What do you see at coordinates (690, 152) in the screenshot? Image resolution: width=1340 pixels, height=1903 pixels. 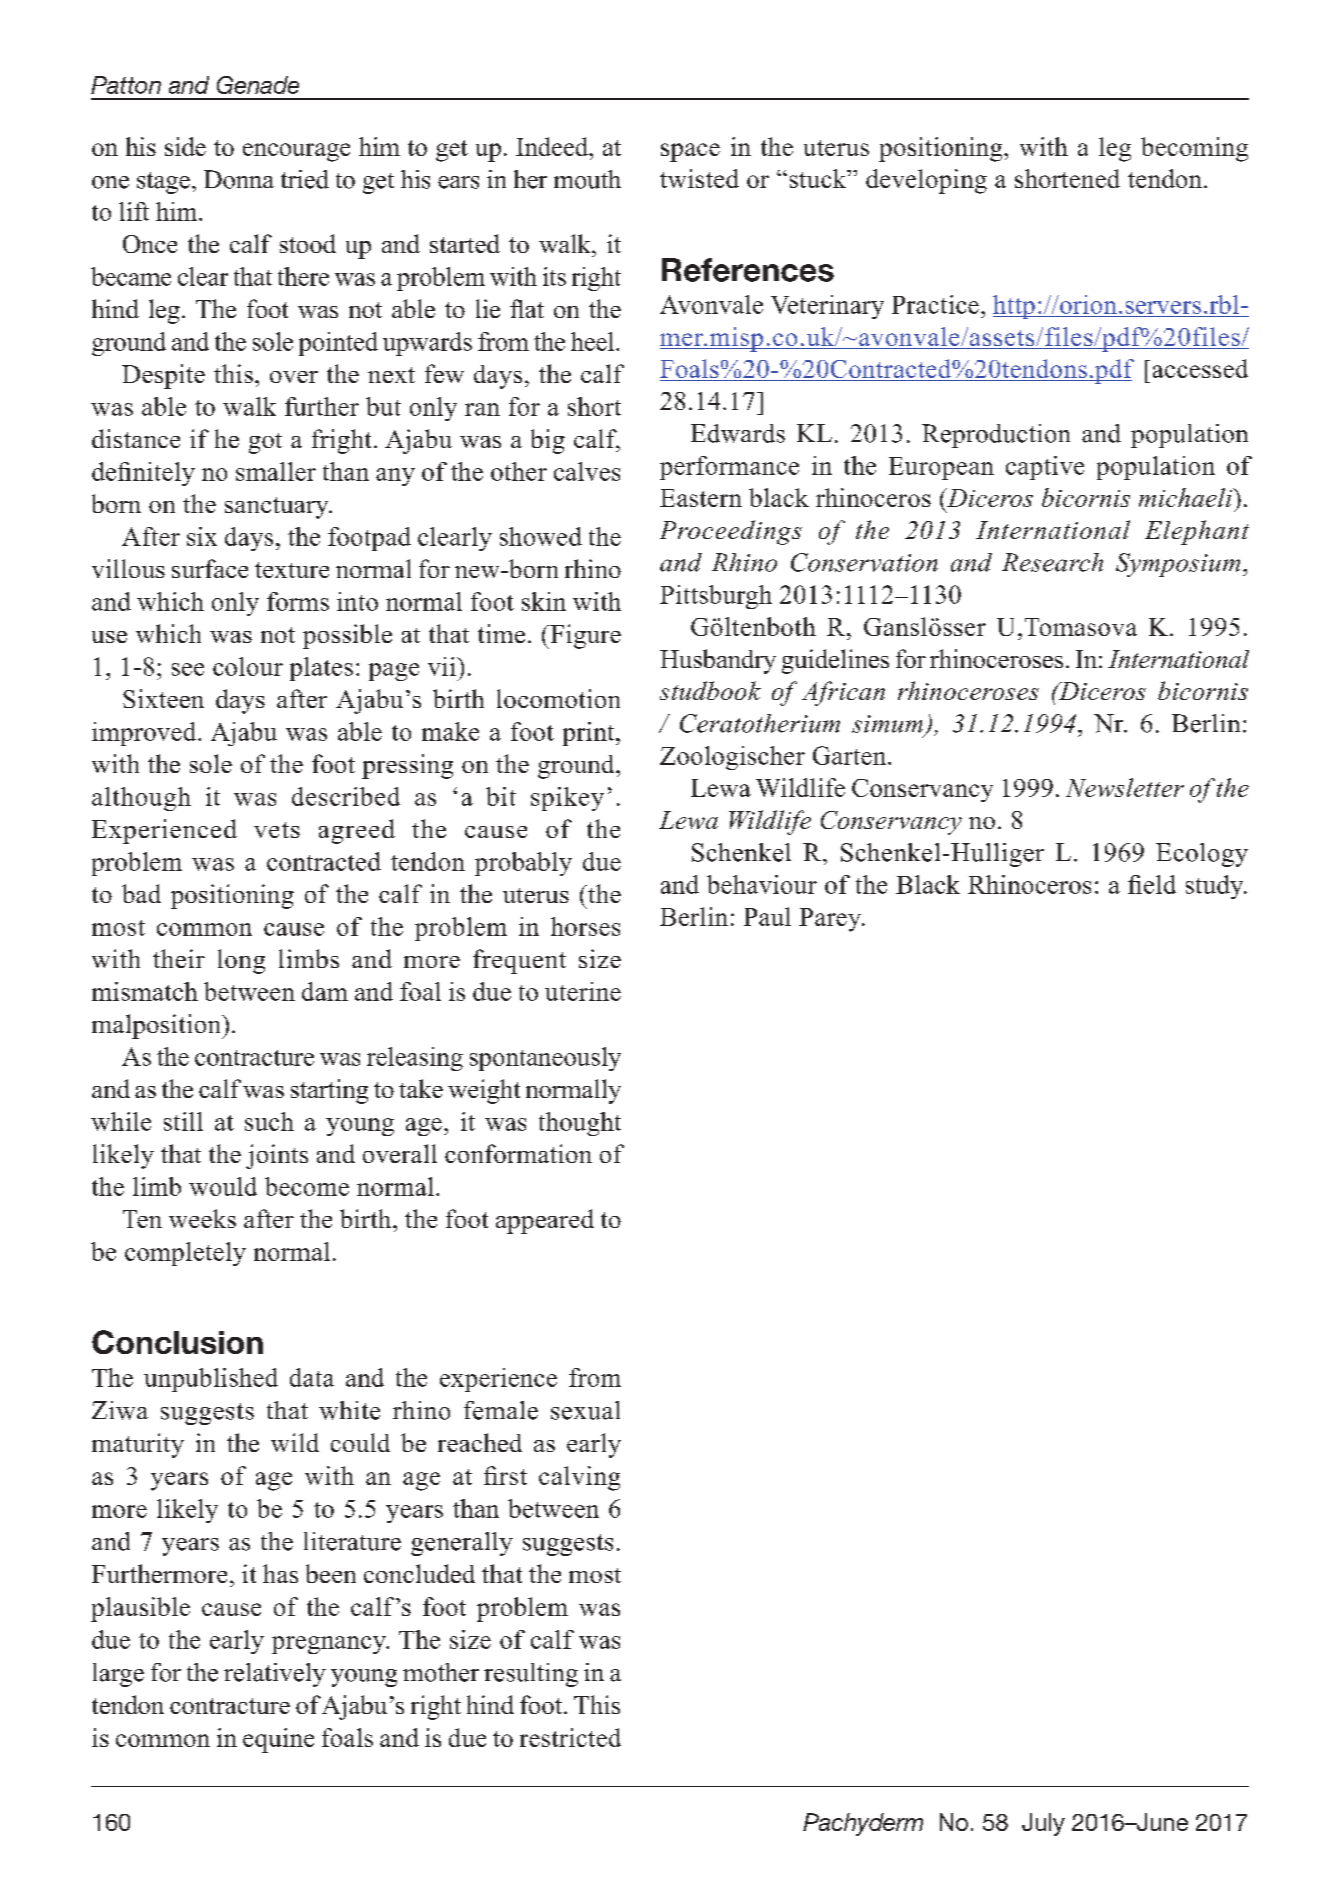 I see `space` at bounding box center [690, 152].
